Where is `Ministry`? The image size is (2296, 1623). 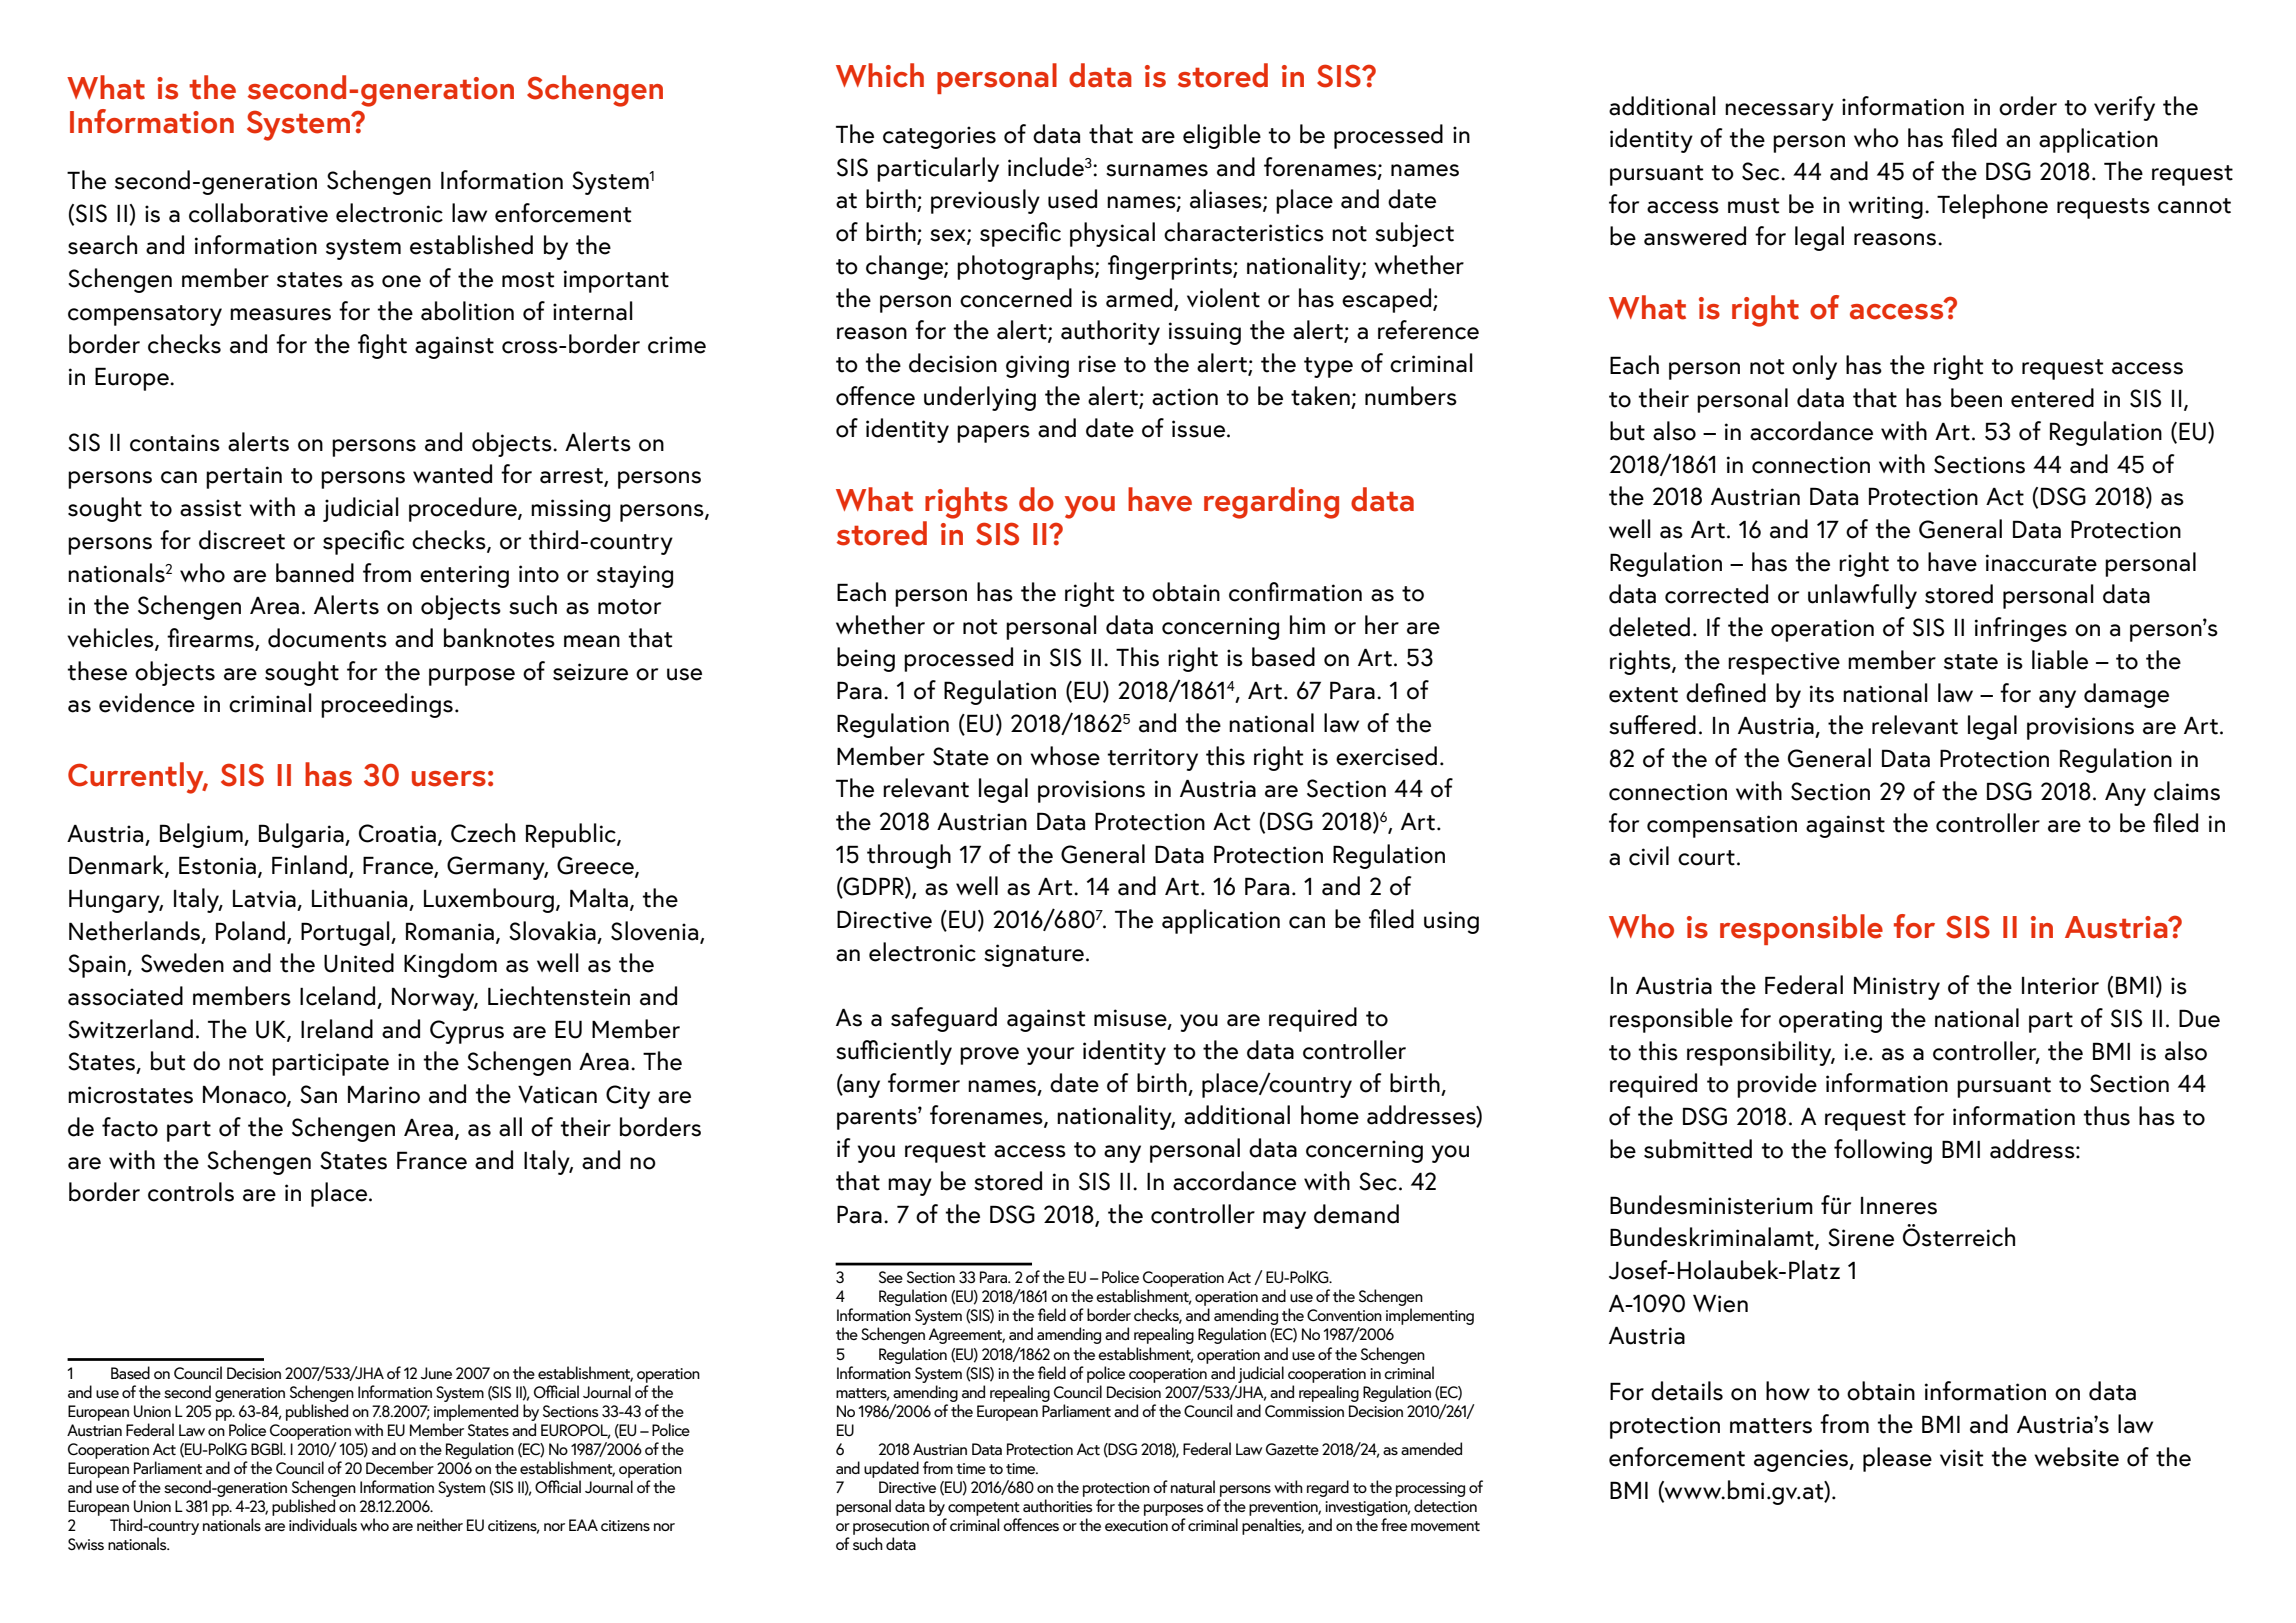
Ministry is located at coordinates (1897, 988).
